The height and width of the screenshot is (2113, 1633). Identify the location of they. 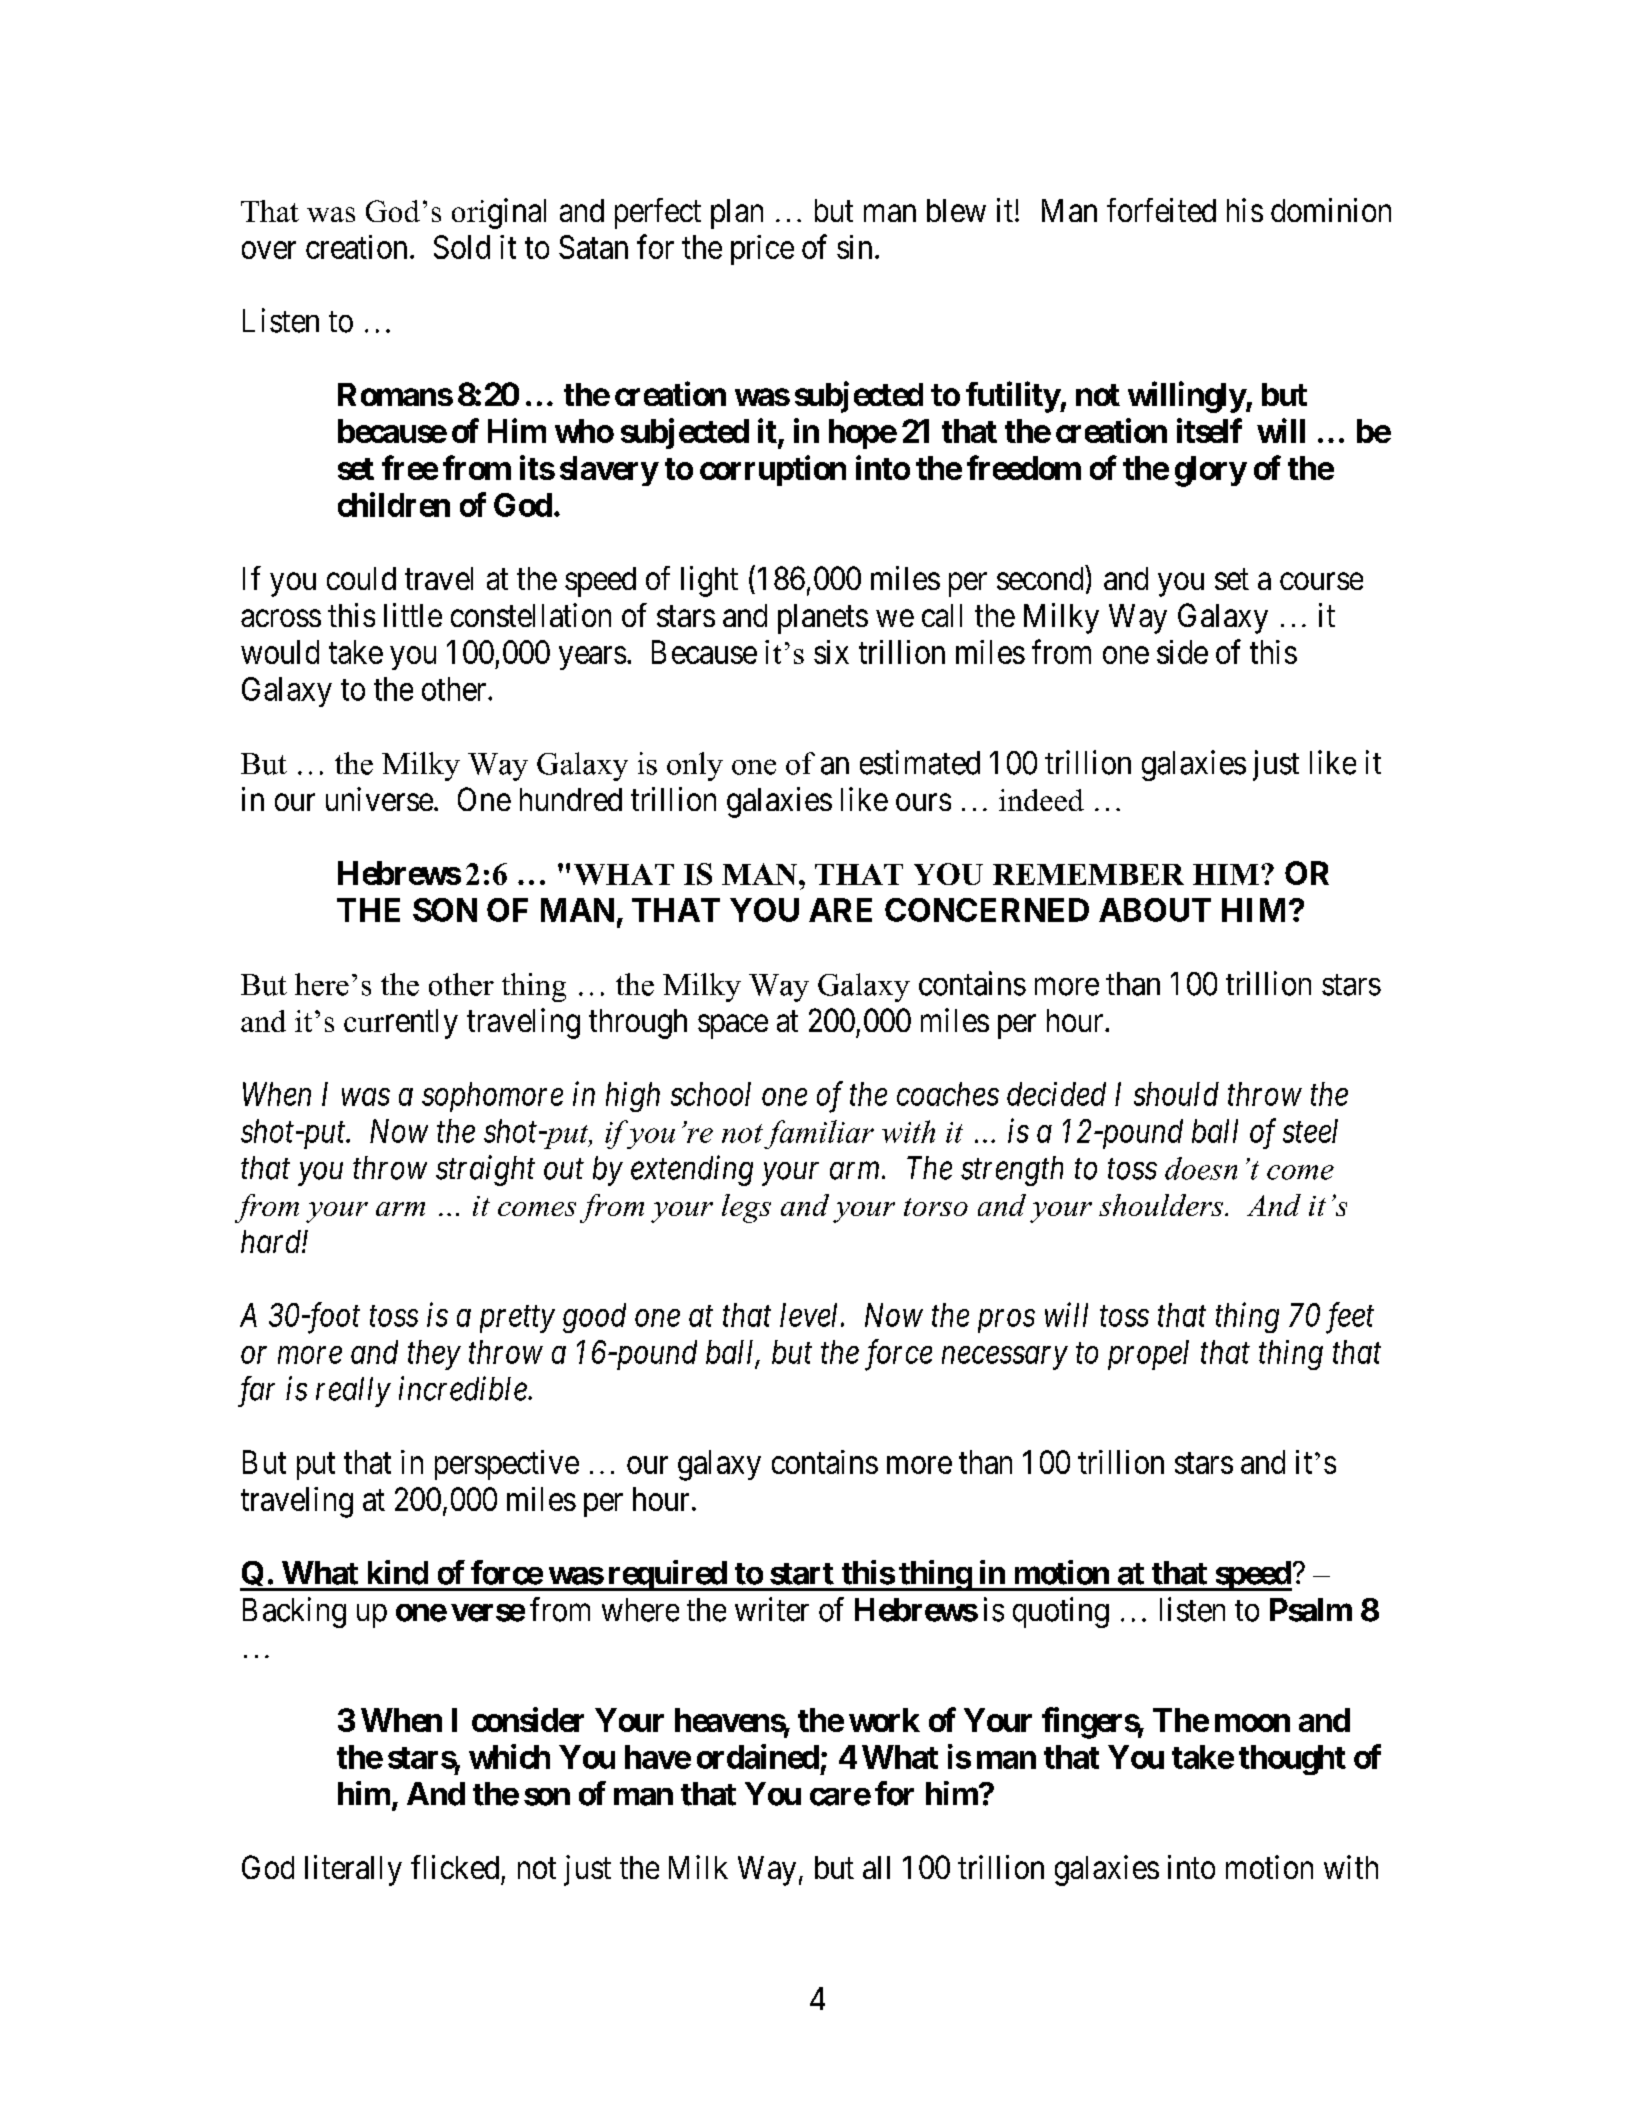
(434, 1355).
